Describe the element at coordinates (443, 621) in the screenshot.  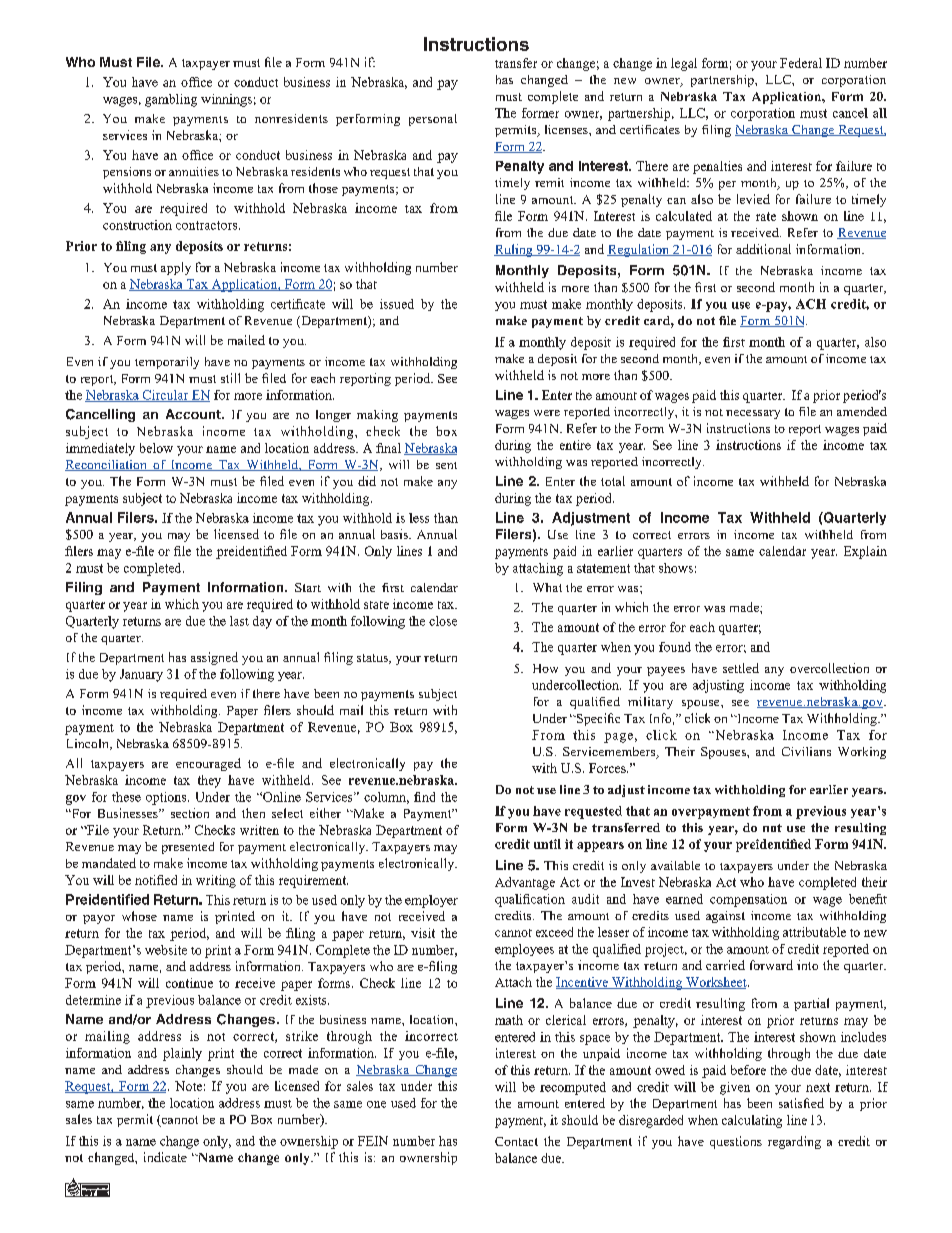
I see `close` at that location.
